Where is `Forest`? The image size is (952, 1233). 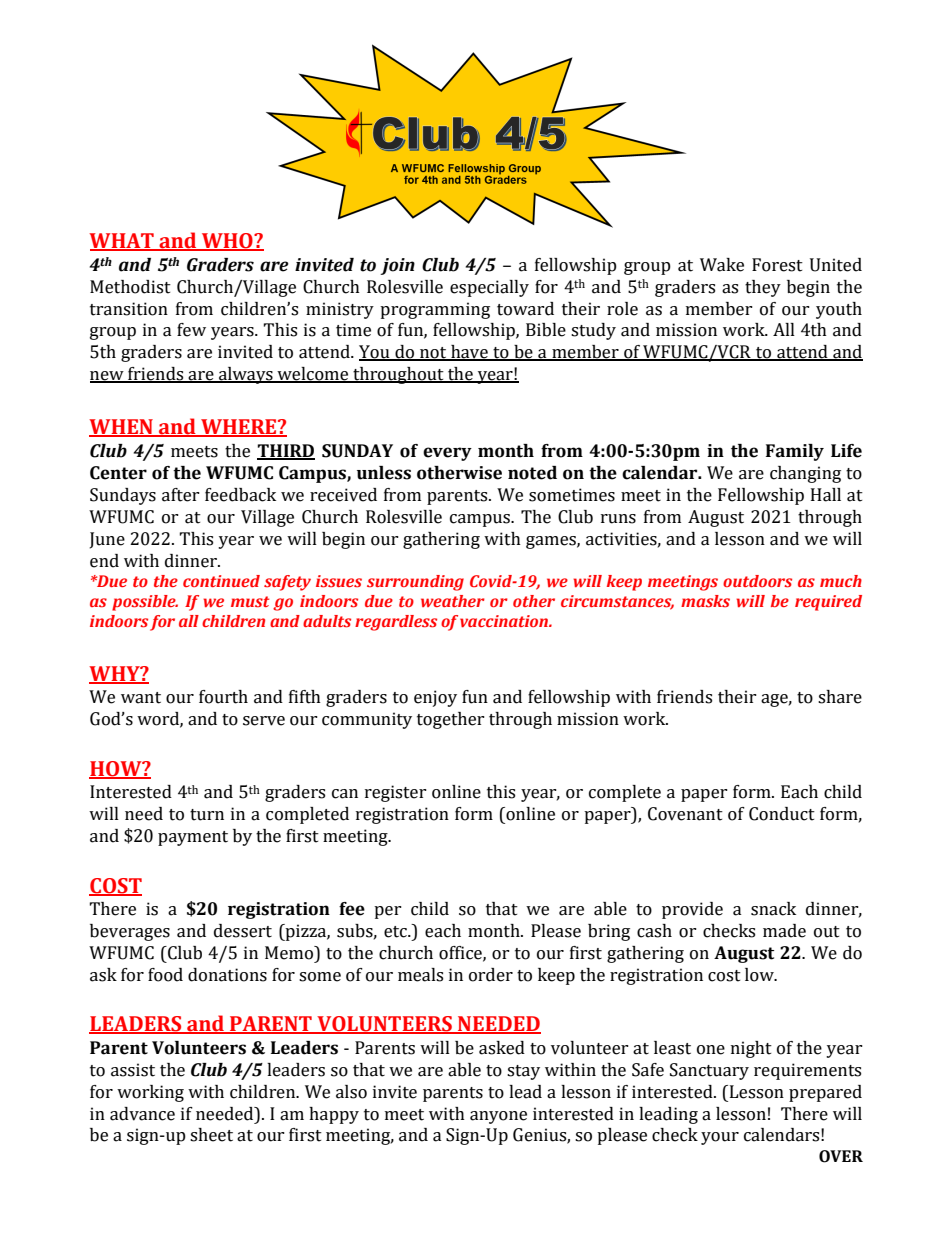
Forest is located at coordinates (777, 265).
